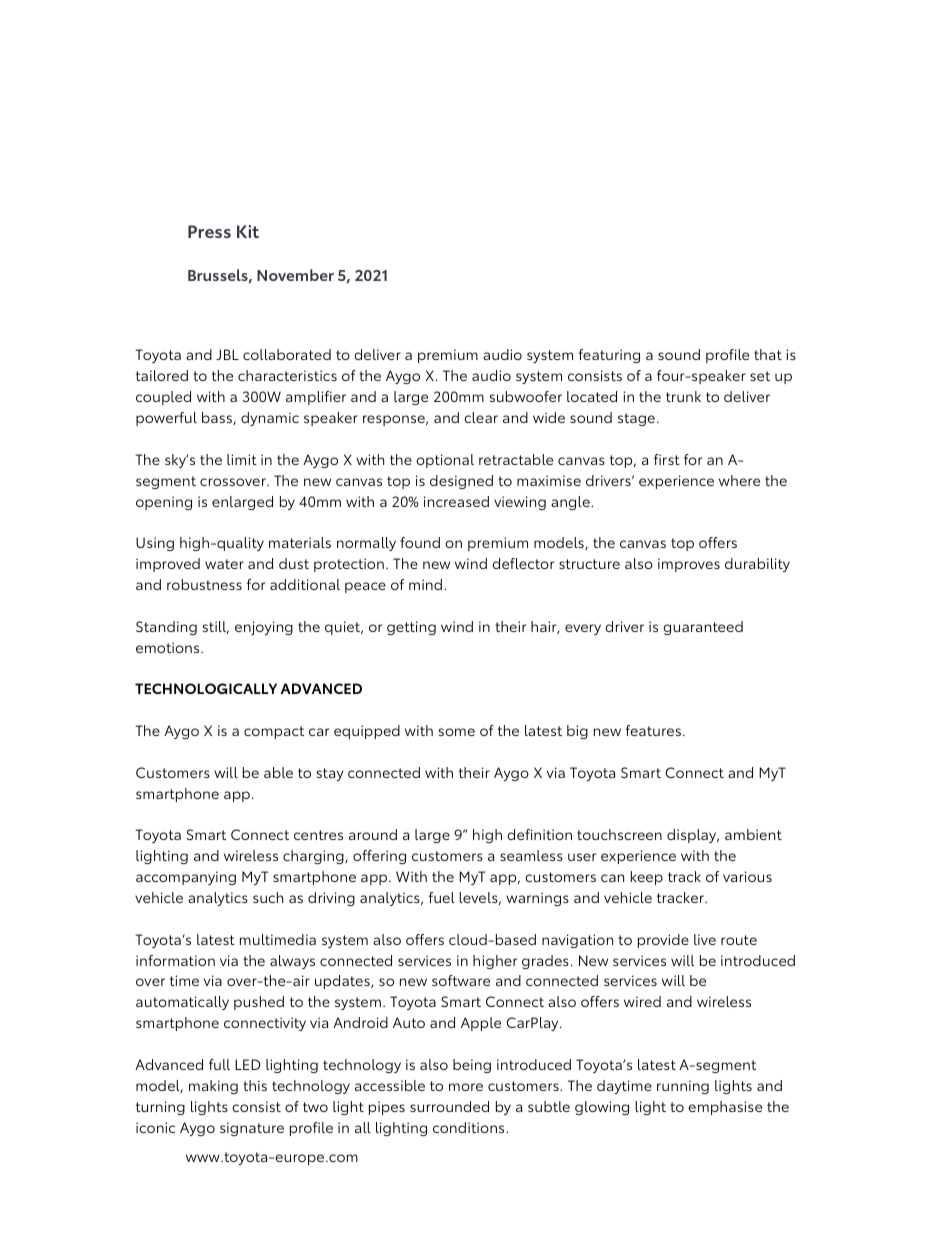 Image resolution: width=952 pixels, height=1233 pixels. What do you see at coordinates (209, 231) in the screenshot?
I see `Press` at bounding box center [209, 231].
